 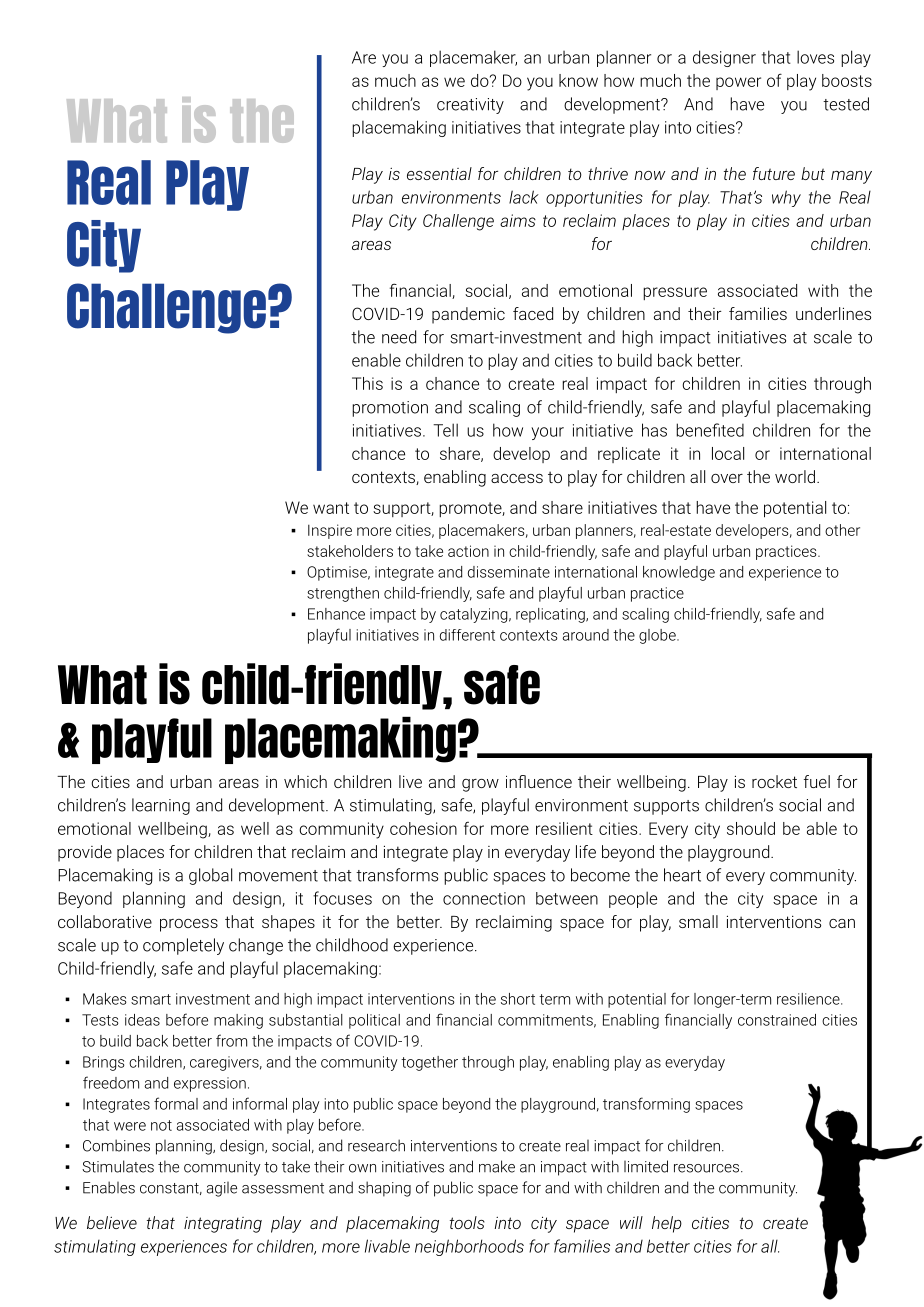 I want to click on creativity, so click(x=470, y=106).
